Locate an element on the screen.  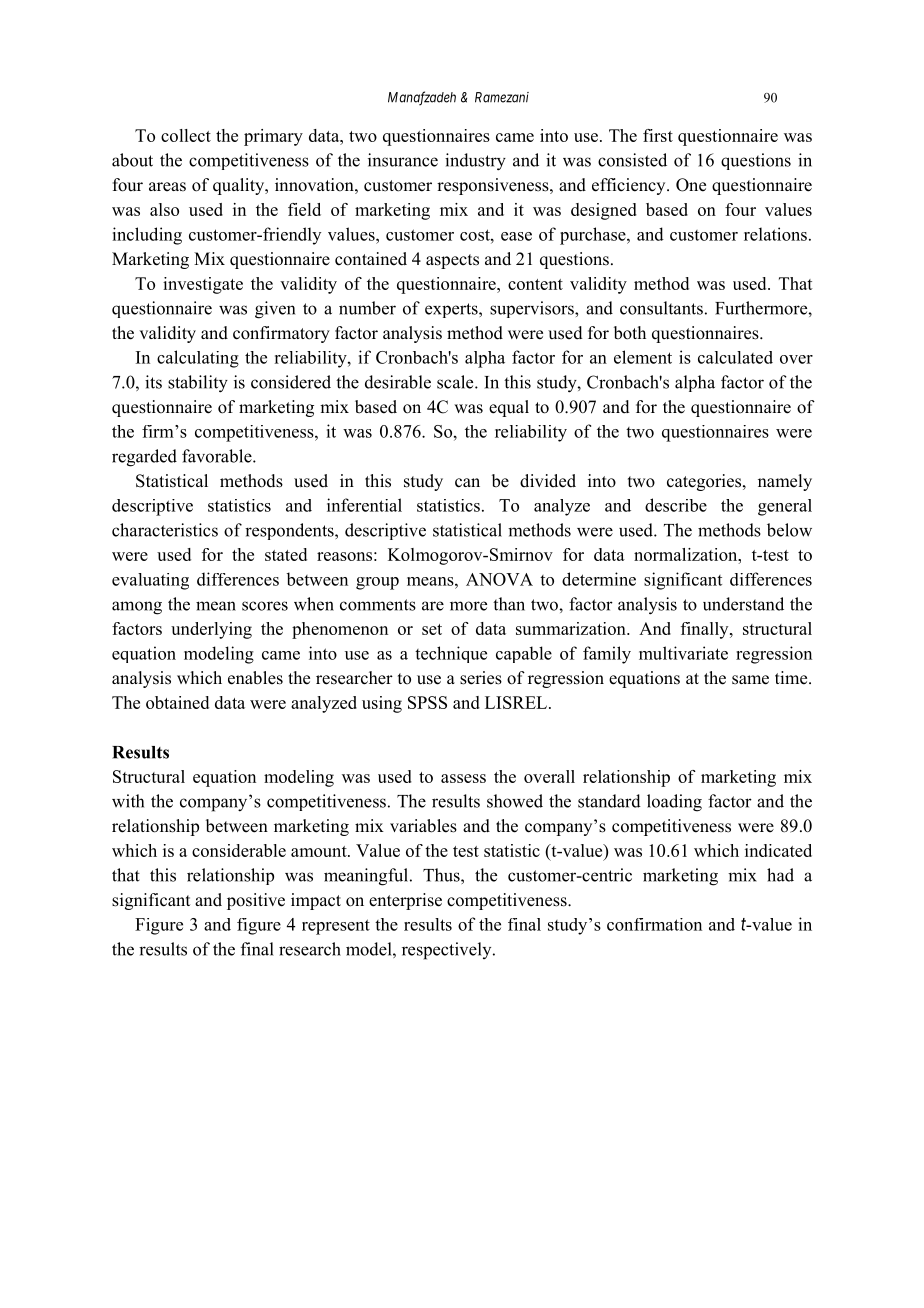
One is located at coordinates (691, 185).
